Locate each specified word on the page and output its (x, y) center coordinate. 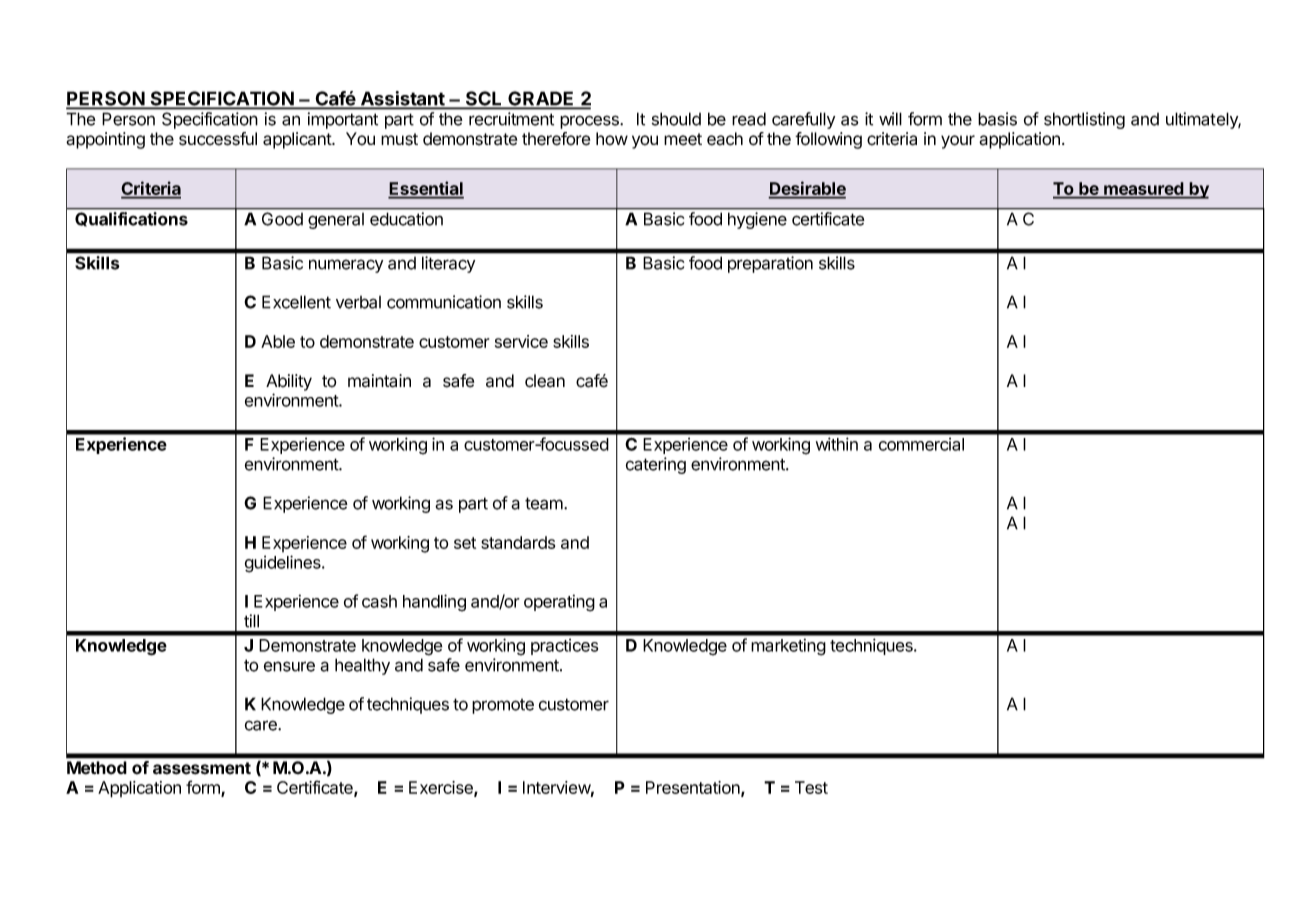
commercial (921, 444)
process (590, 122)
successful (218, 139)
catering (656, 465)
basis (997, 119)
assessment (202, 768)
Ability (289, 382)
